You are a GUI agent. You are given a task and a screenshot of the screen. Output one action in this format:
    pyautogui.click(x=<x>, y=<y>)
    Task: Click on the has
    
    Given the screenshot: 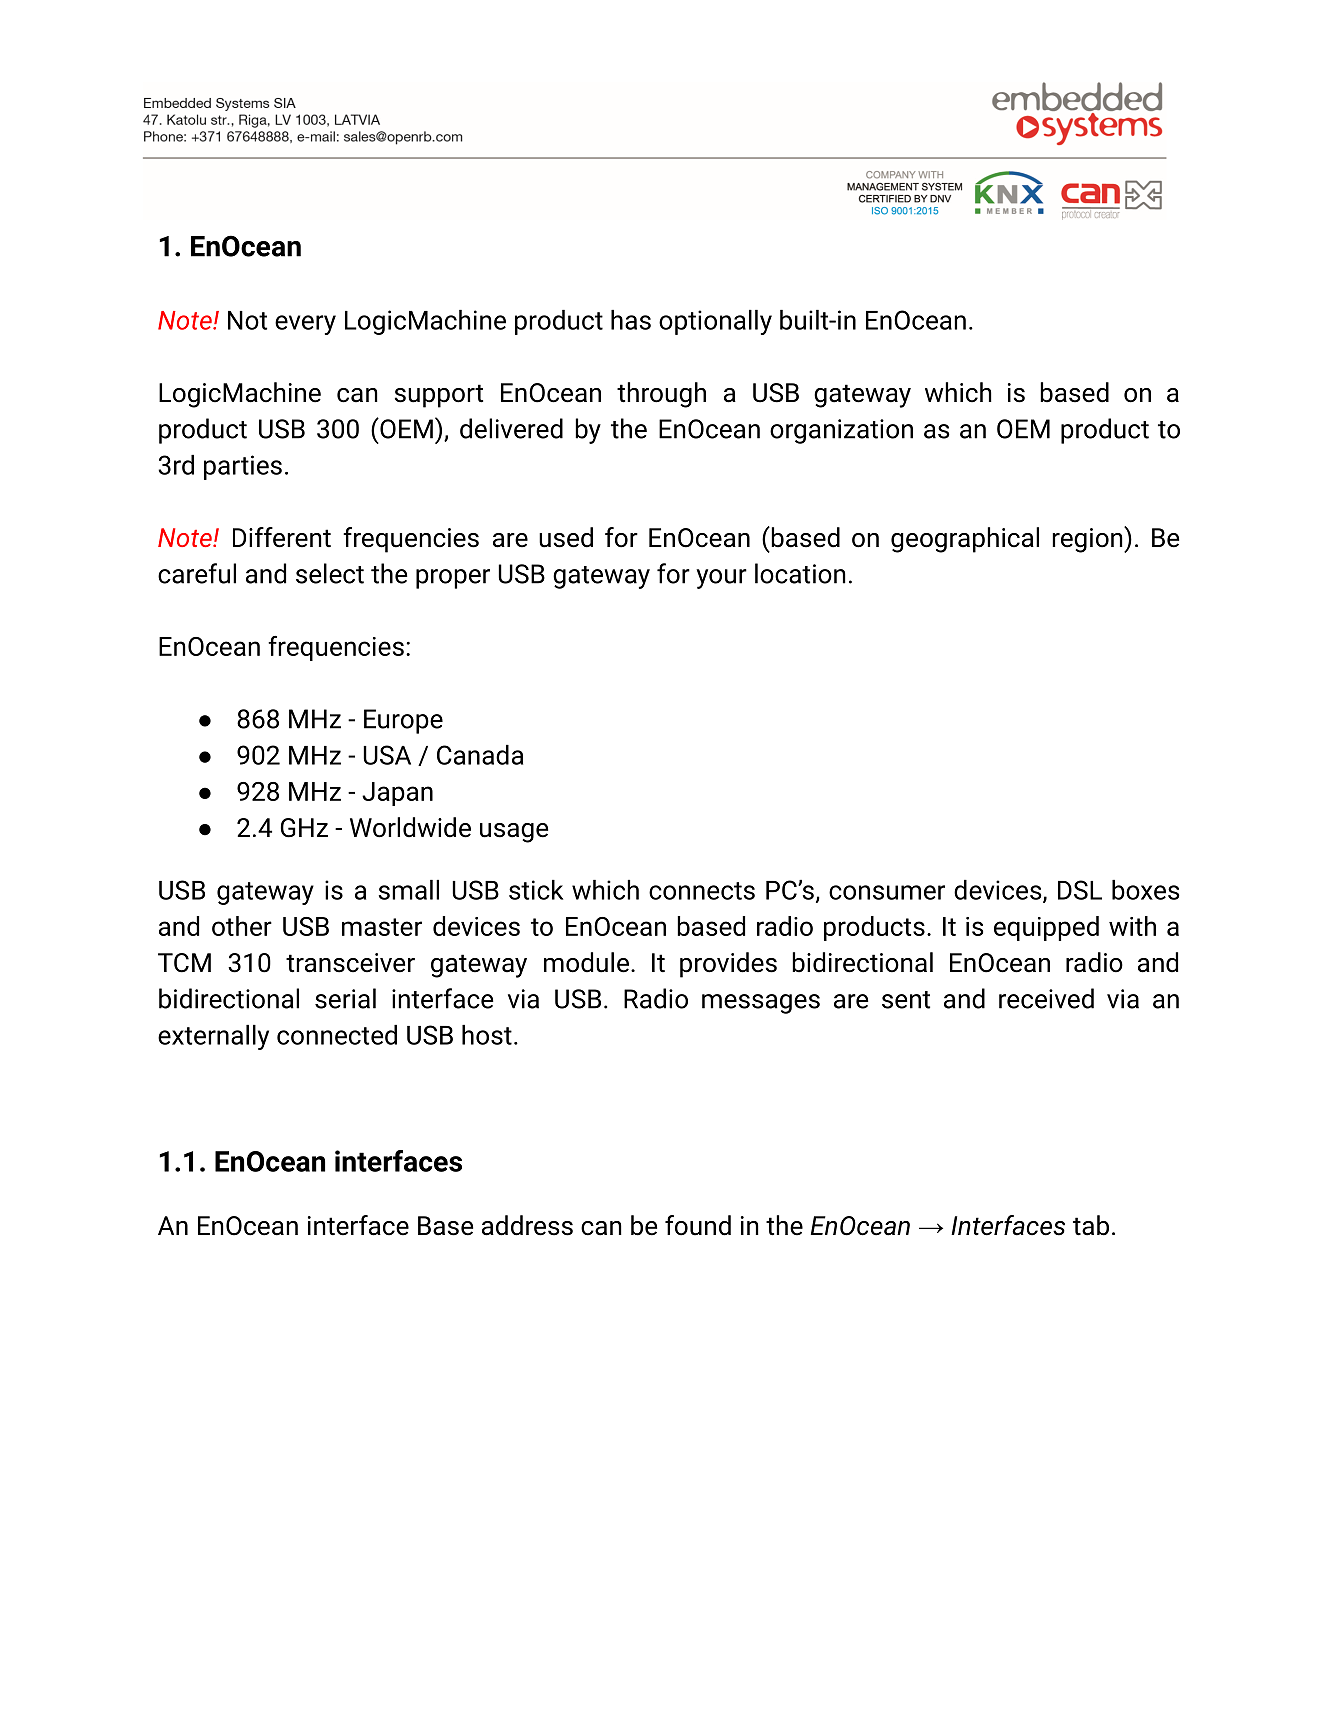 What is the action you would take?
    pyautogui.click(x=631, y=320)
